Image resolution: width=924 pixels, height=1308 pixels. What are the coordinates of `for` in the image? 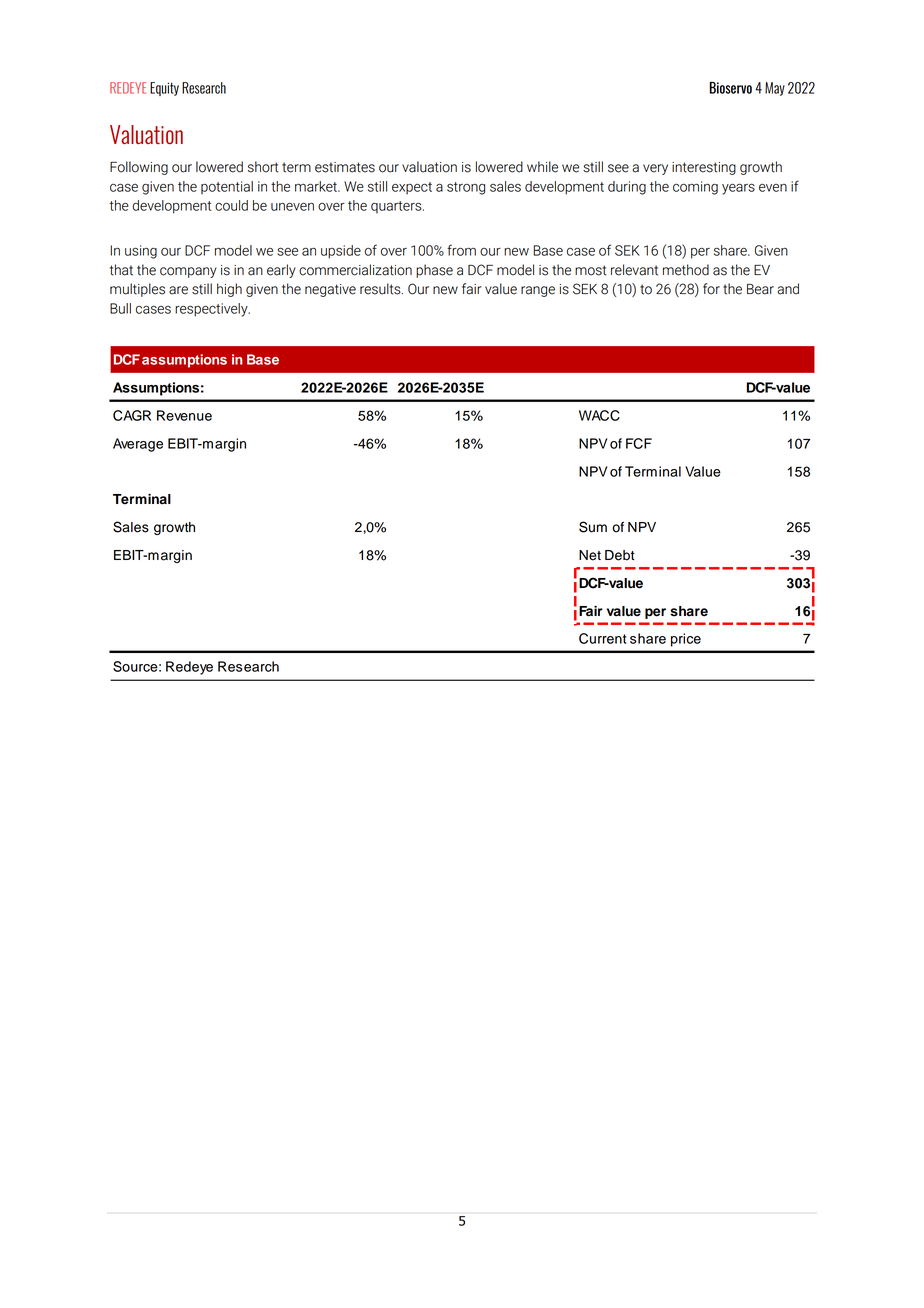 It's located at (711, 289).
